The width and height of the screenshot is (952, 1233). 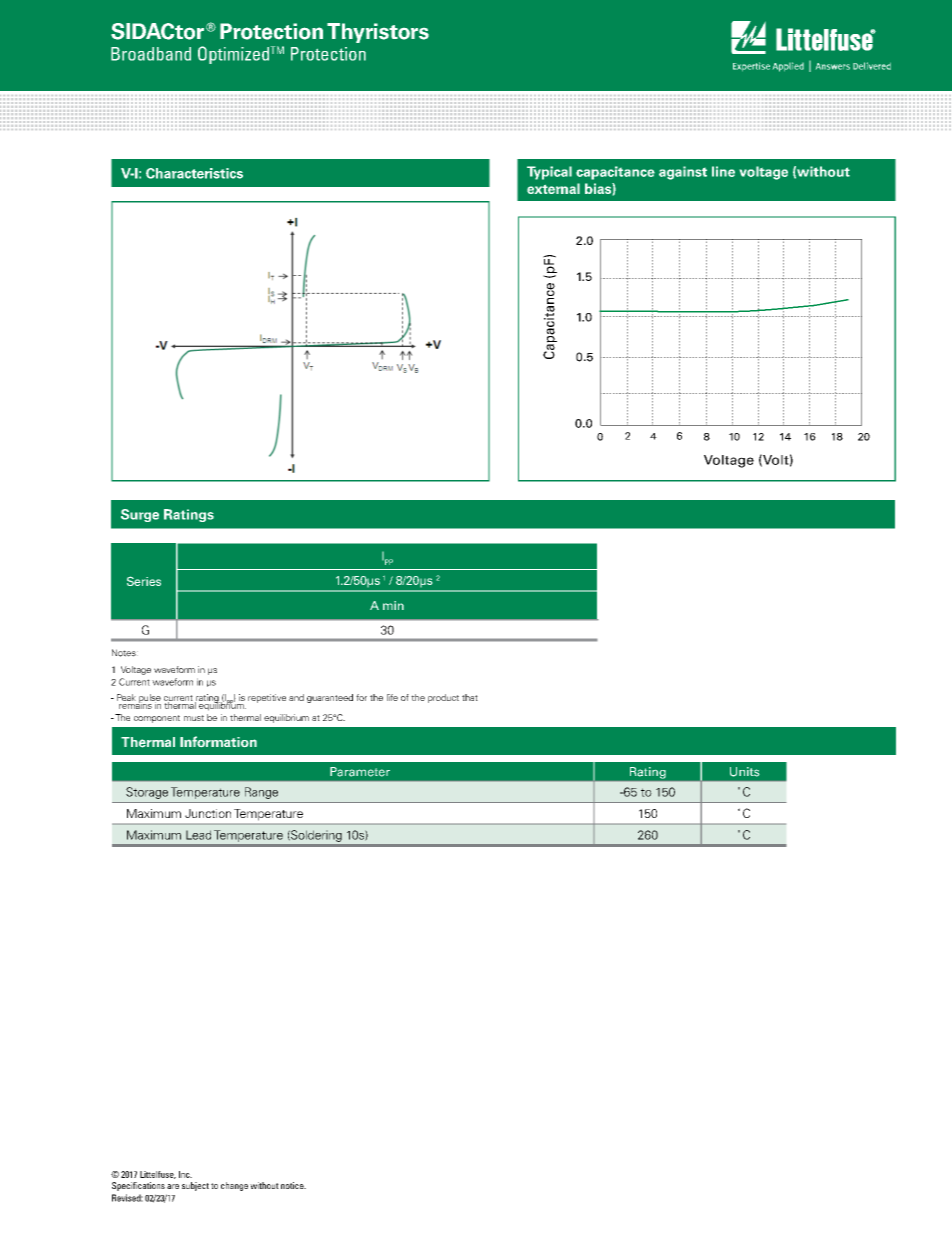 I want to click on Surge, so click(x=140, y=515).
